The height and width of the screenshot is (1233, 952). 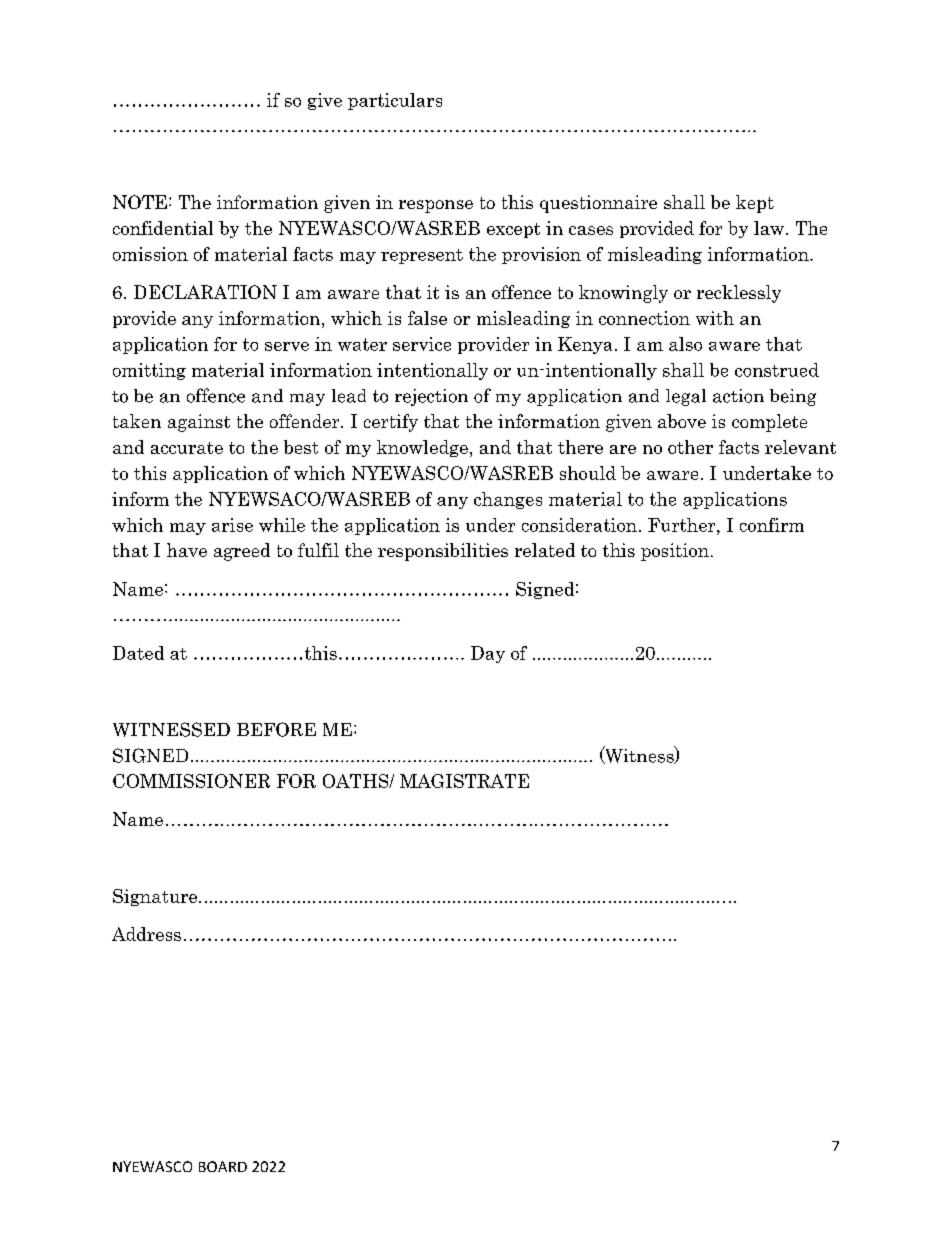 What do you see at coordinates (464, 781) in the screenshot?
I see `MAGISTRATE` at bounding box center [464, 781].
